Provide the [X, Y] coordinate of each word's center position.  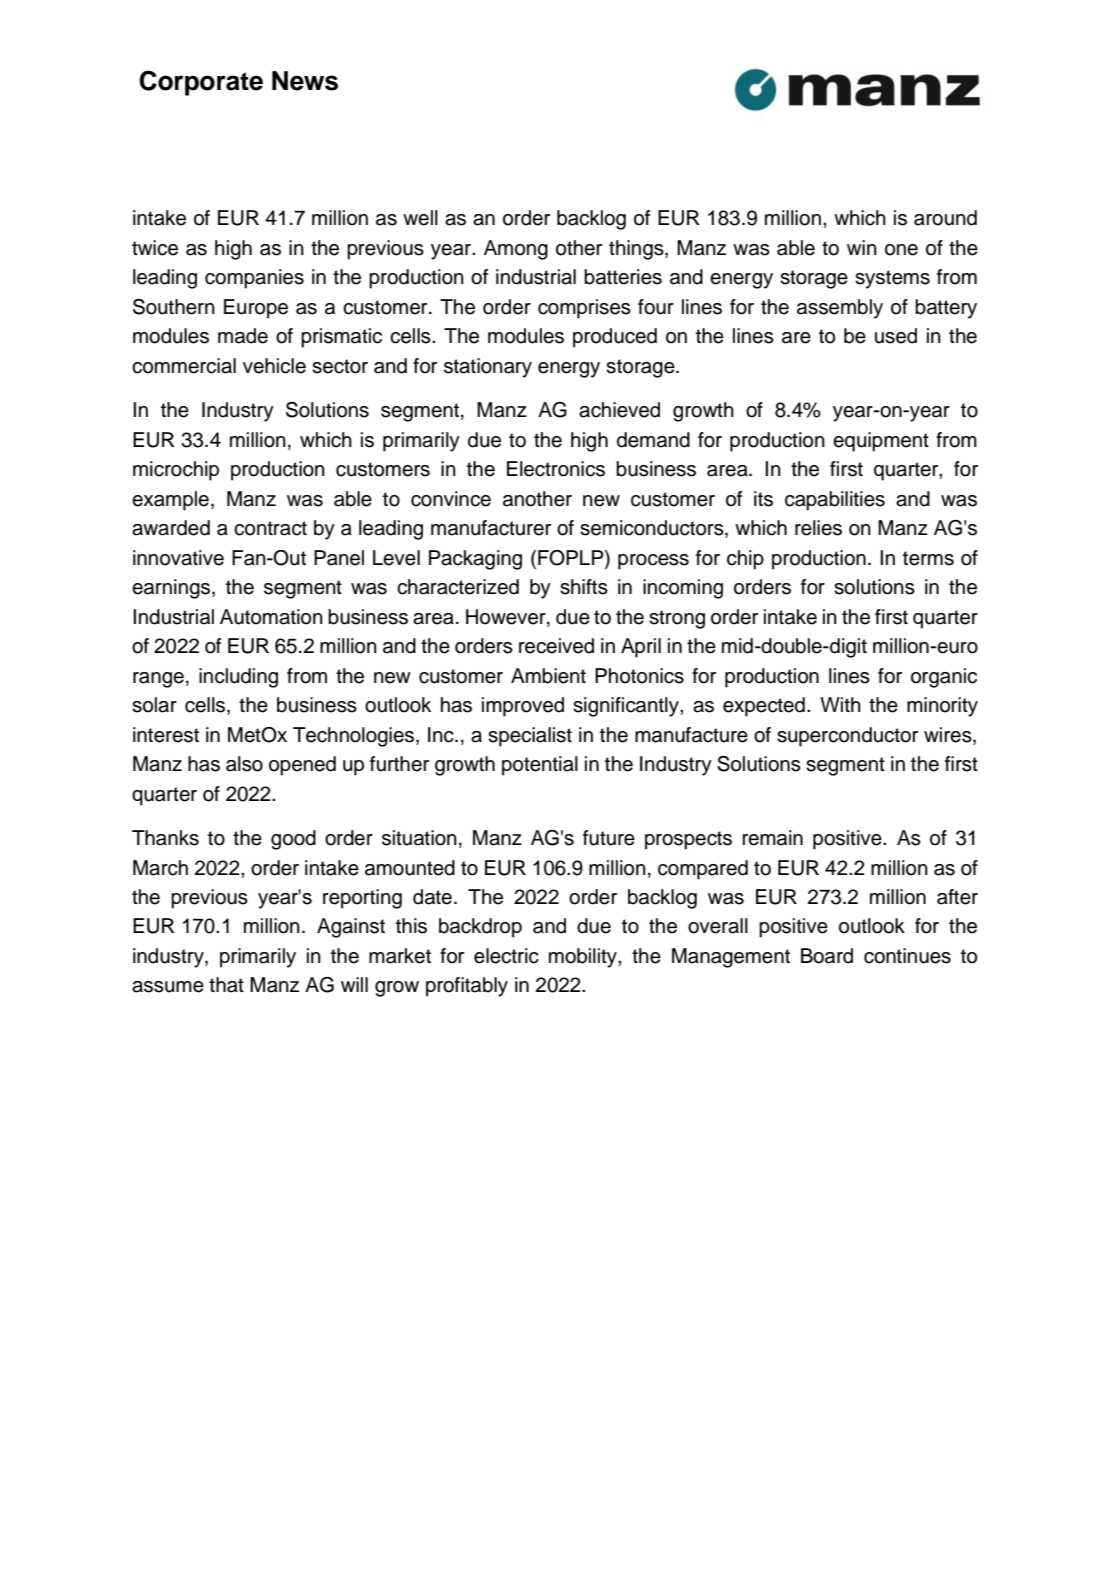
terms [928, 558]
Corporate [201, 83]
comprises [584, 309]
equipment [881, 442]
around [945, 218]
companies [254, 279]
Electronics [556, 469]
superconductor [847, 737]
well [420, 218]
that [226, 985]
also [244, 764]
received [556, 646]
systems [892, 279]
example [170, 501]
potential [540, 766]
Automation [271, 617]
